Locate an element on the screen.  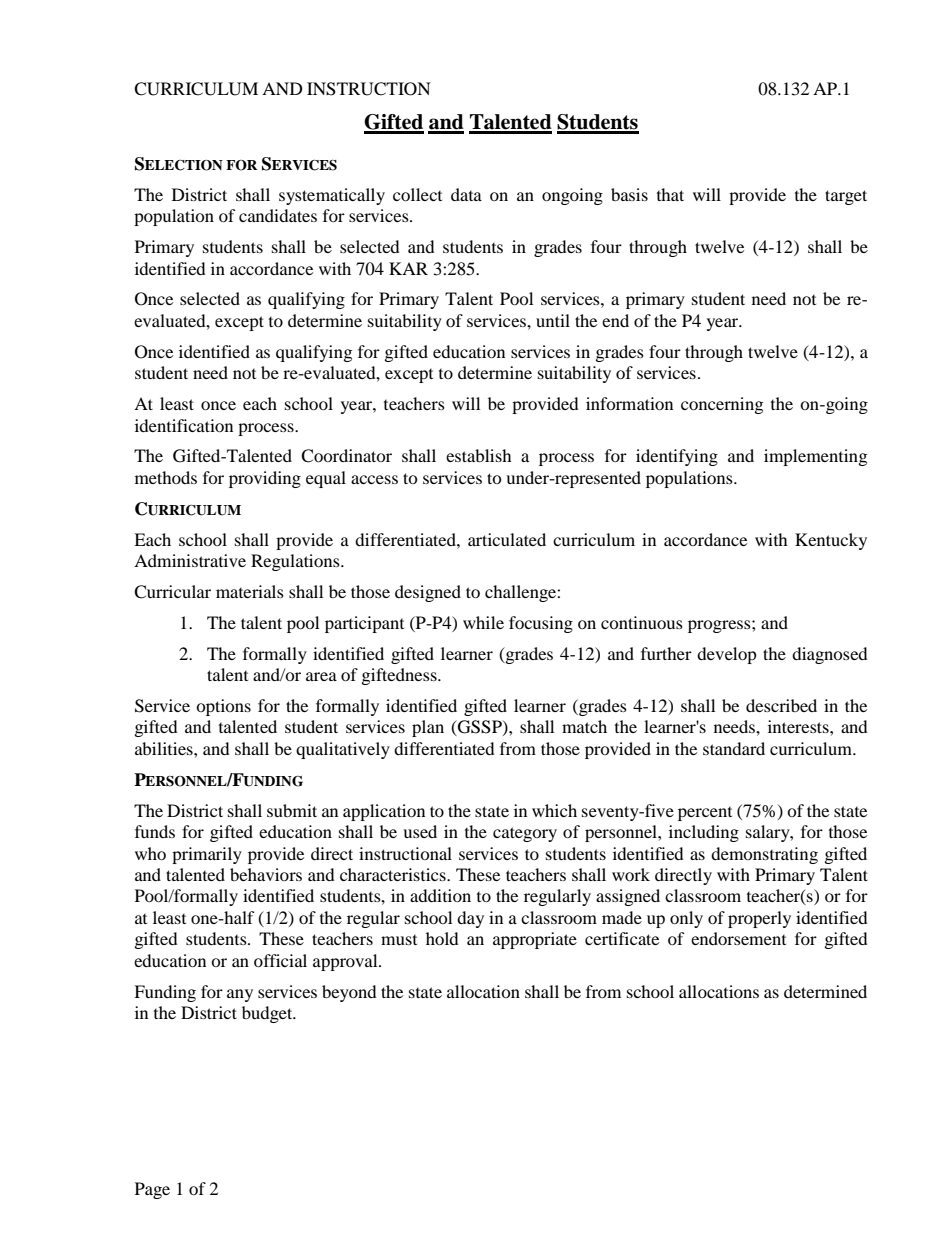
Page is located at coordinates (152, 1190).
